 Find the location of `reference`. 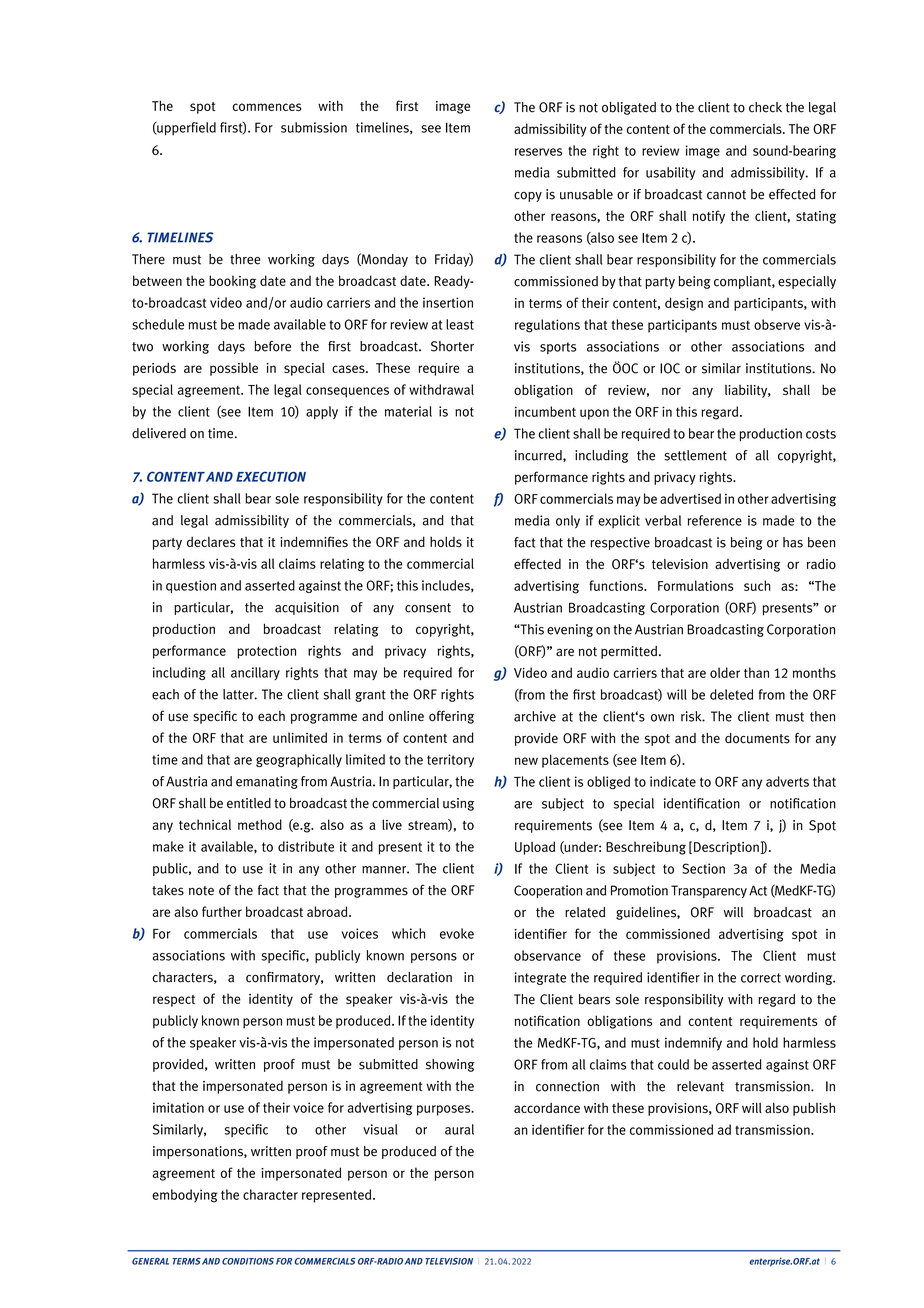

reference is located at coordinates (715, 520).
